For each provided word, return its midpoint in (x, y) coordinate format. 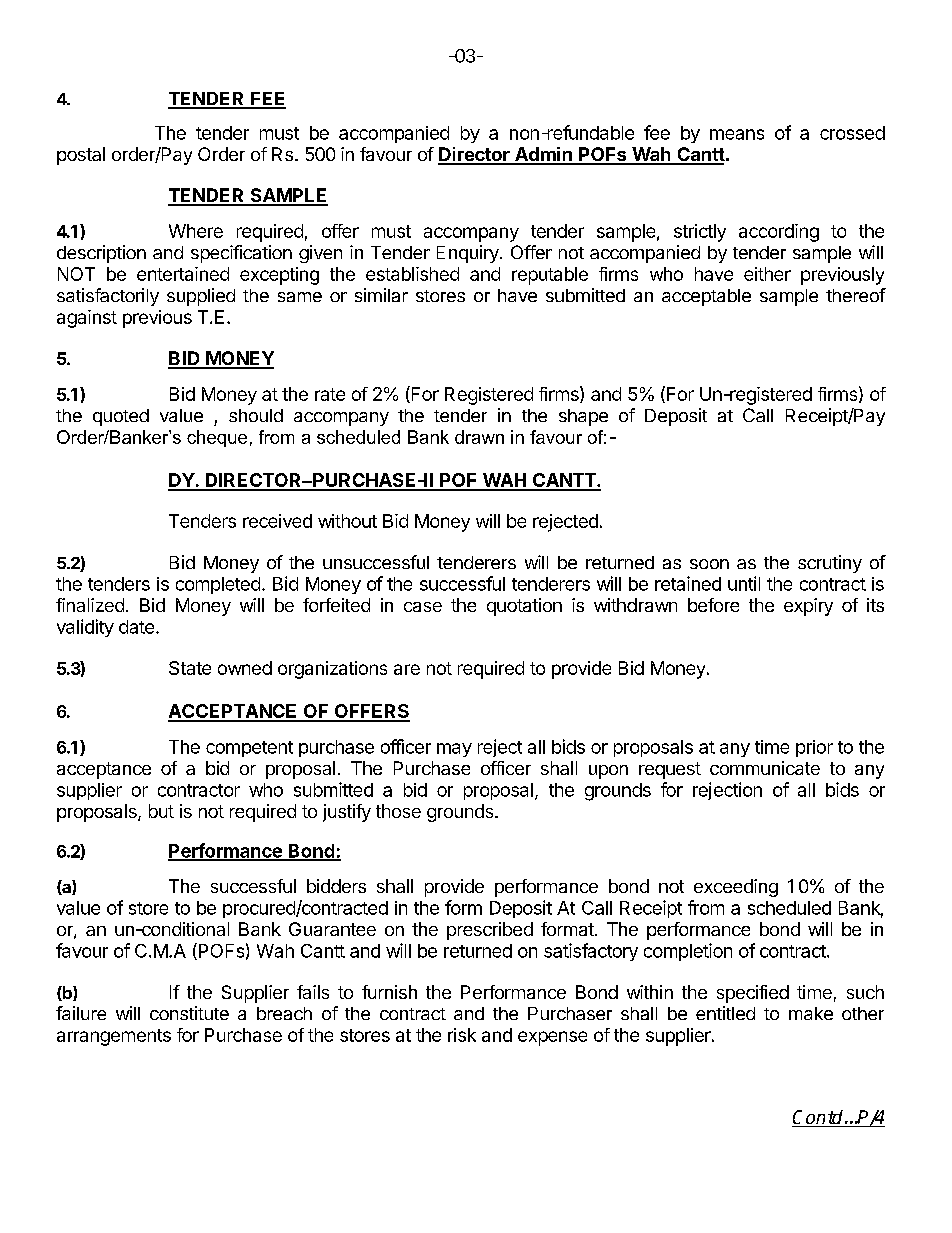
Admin (543, 155)
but (161, 811)
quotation (524, 607)
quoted (121, 417)
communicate (765, 768)
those (398, 811)
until (744, 583)
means (737, 134)
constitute (189, 1013)
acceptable (706, 297)
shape (583, 417)
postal (81, 156)
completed (218, 585)
